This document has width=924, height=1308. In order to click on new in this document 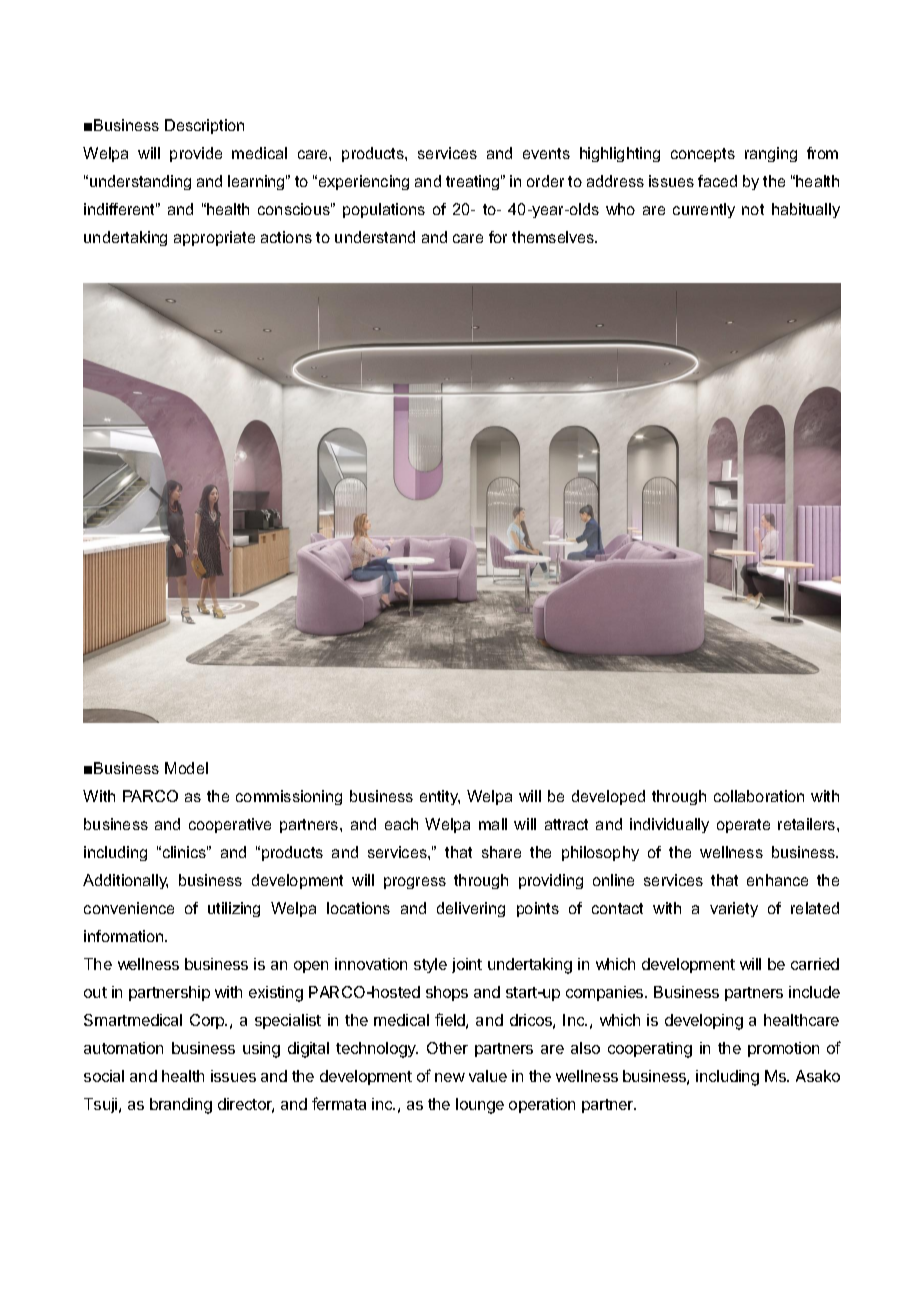, I will do `click(450, 1077)`.
